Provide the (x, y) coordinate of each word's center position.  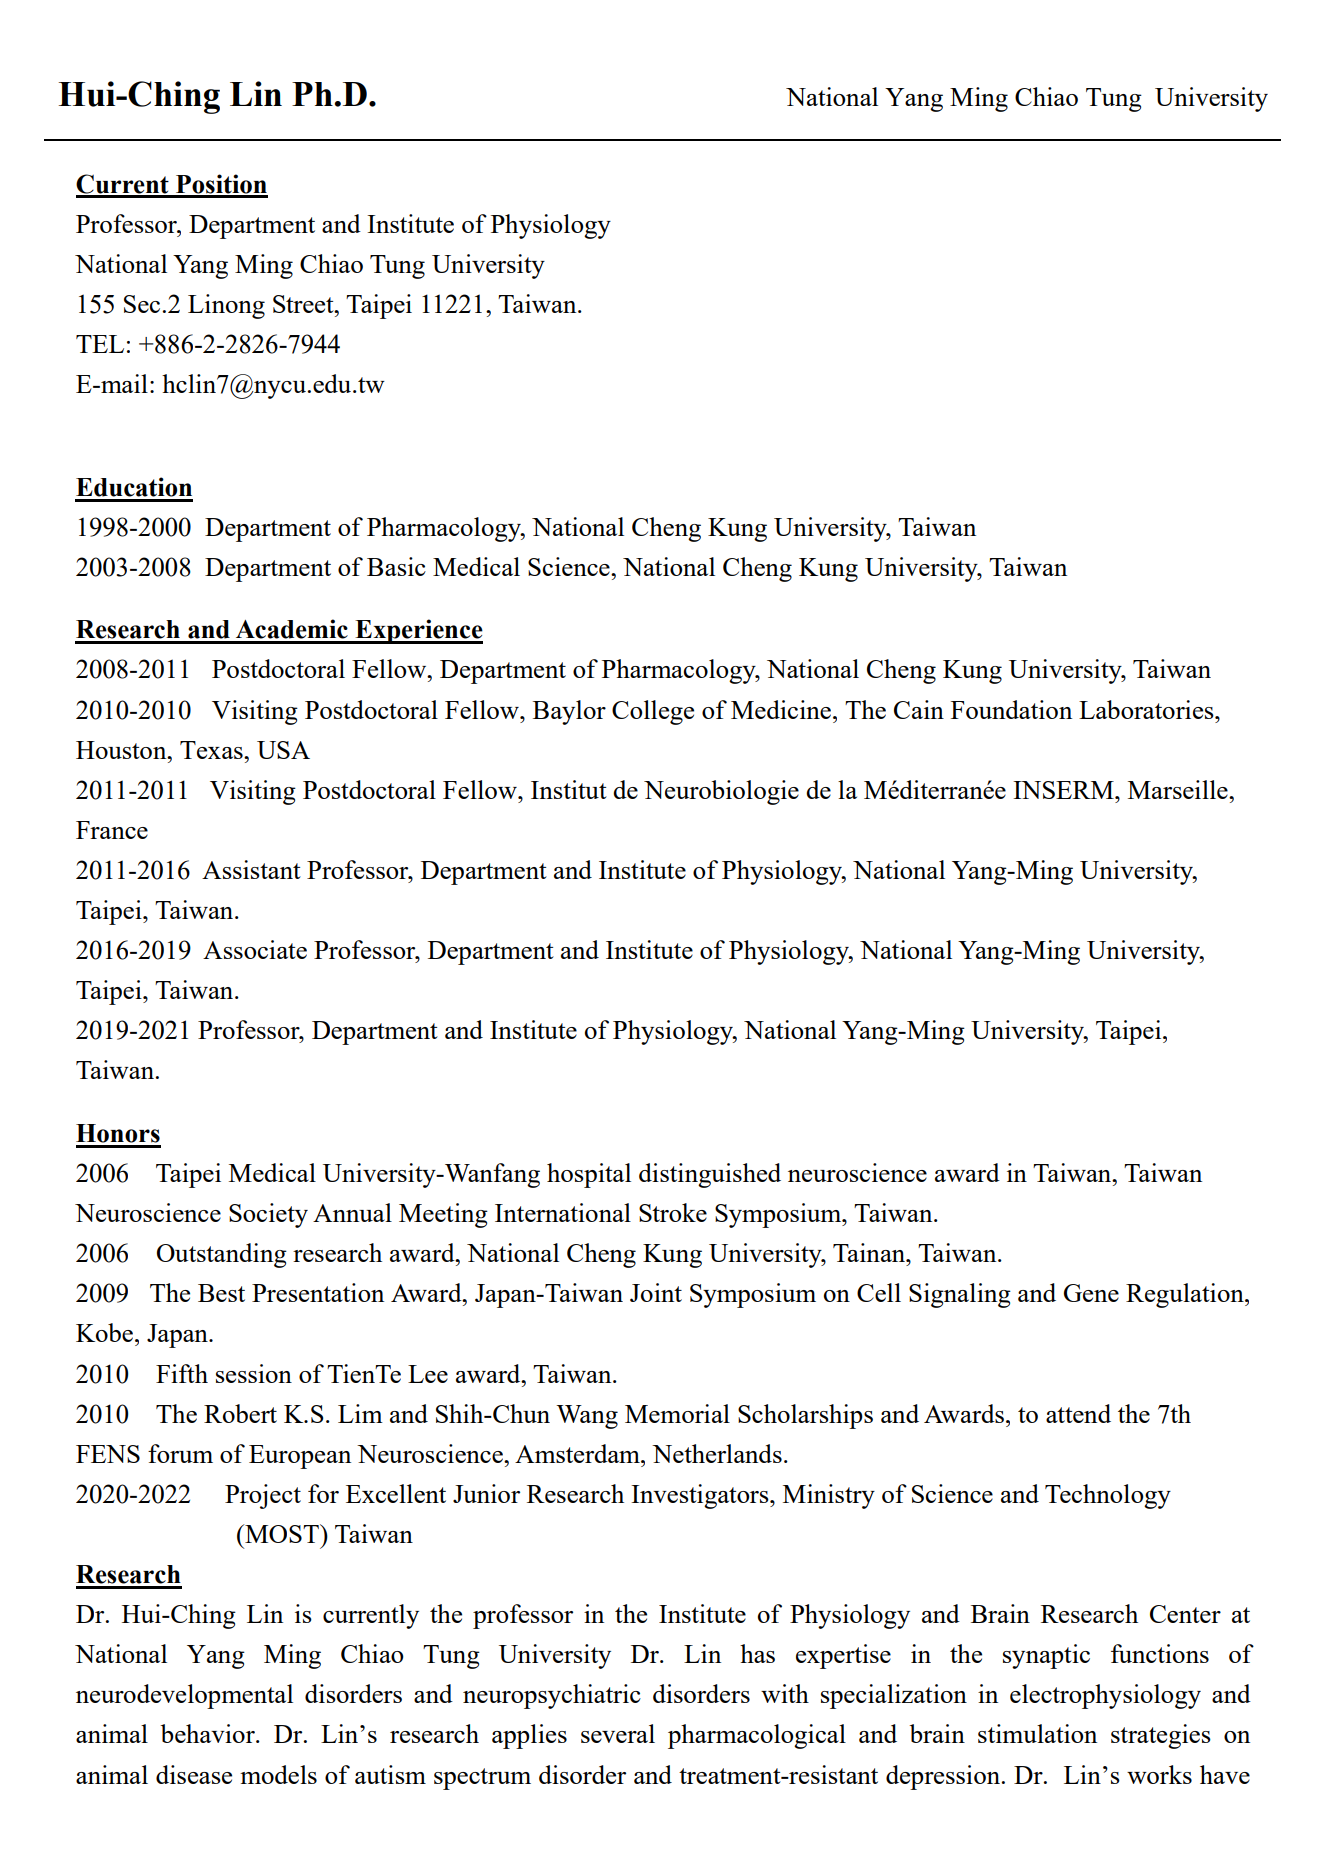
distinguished (710, 1175)
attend (1078, 1413)
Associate (255, 949)
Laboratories (1147, 709)
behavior (209, 1733)
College (653, 712)
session (254, 1373)
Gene (1091, 1293)
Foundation (1011, 709)
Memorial (677, 1413)
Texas (212, 750)
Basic (396, 566)
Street (304, 304)
